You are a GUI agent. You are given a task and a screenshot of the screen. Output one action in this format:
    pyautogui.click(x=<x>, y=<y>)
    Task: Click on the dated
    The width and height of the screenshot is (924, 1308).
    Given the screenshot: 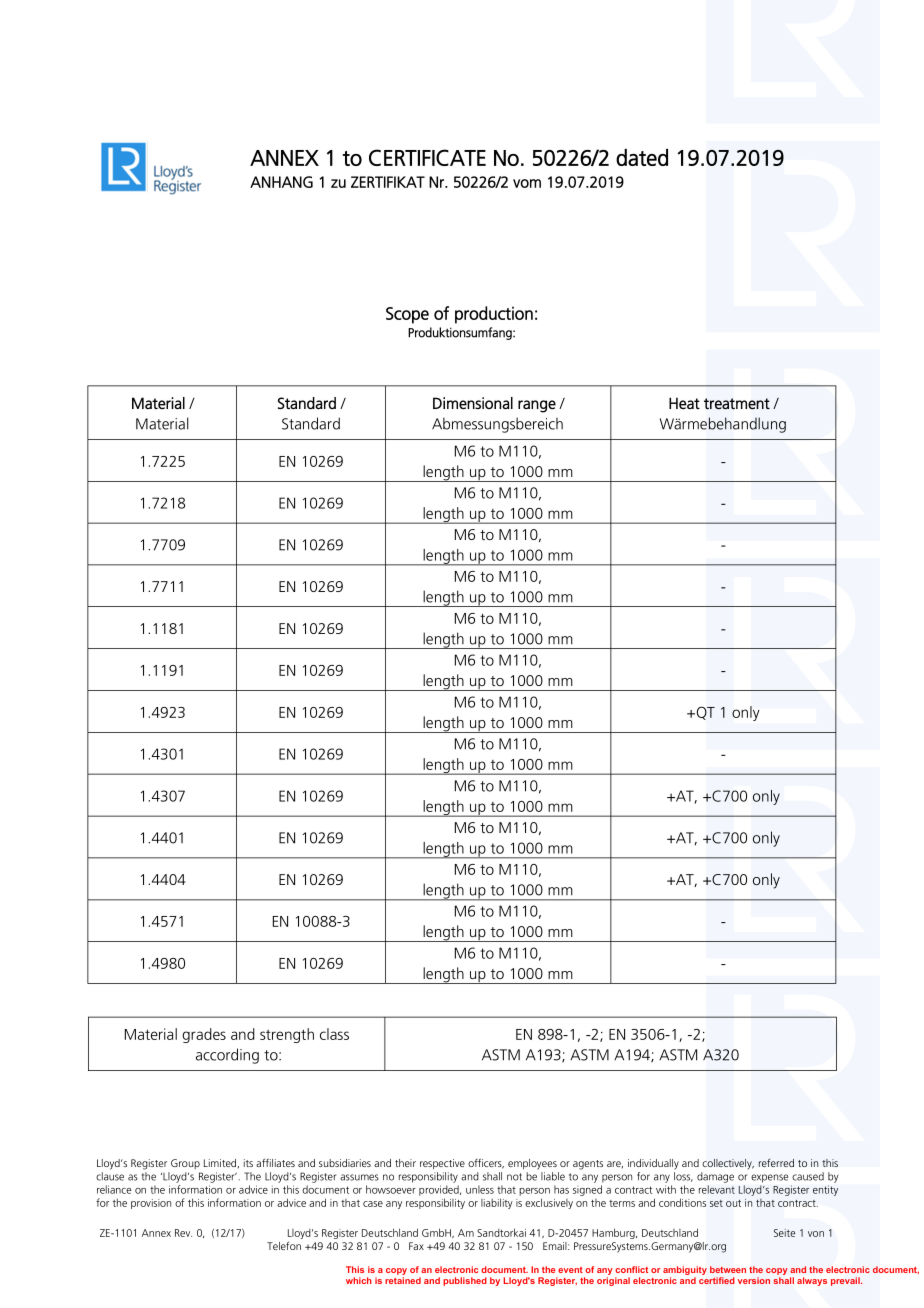 What is the action you would take?
    pyautogui.click(x=642, y=157)
